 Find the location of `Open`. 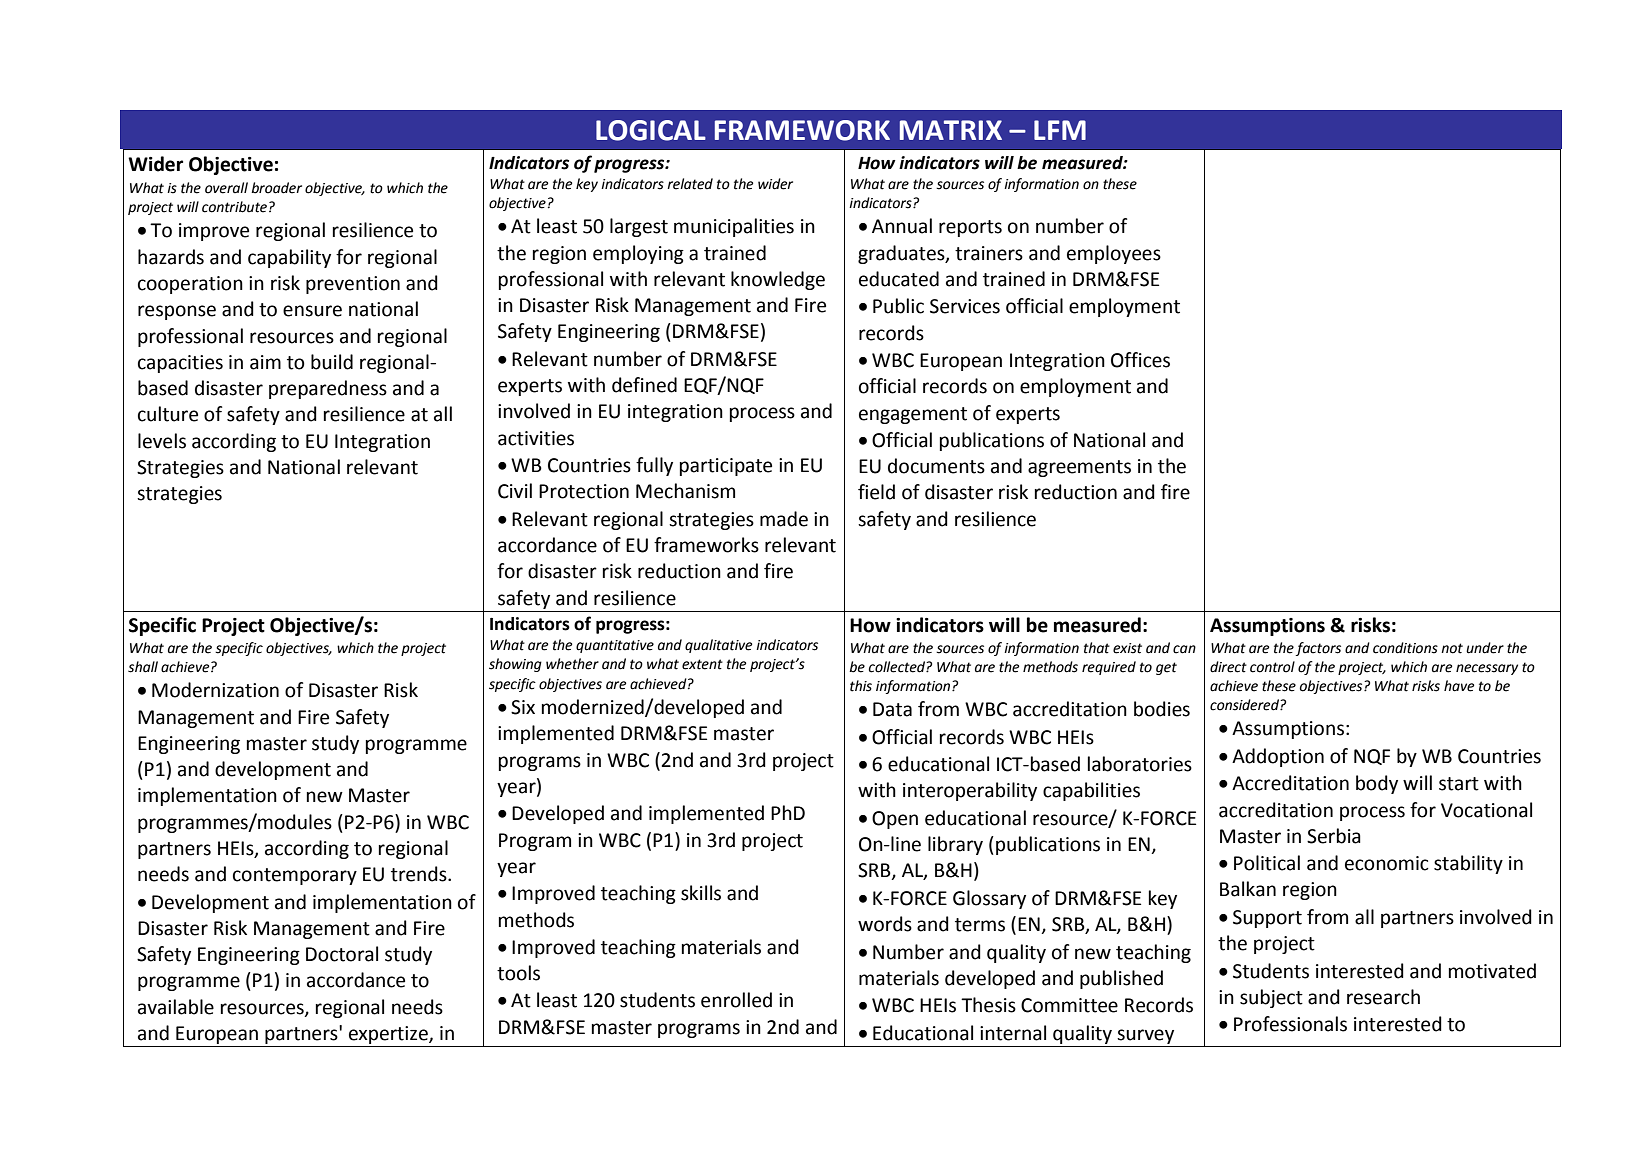

Open is located at coordinates (895, 820).
